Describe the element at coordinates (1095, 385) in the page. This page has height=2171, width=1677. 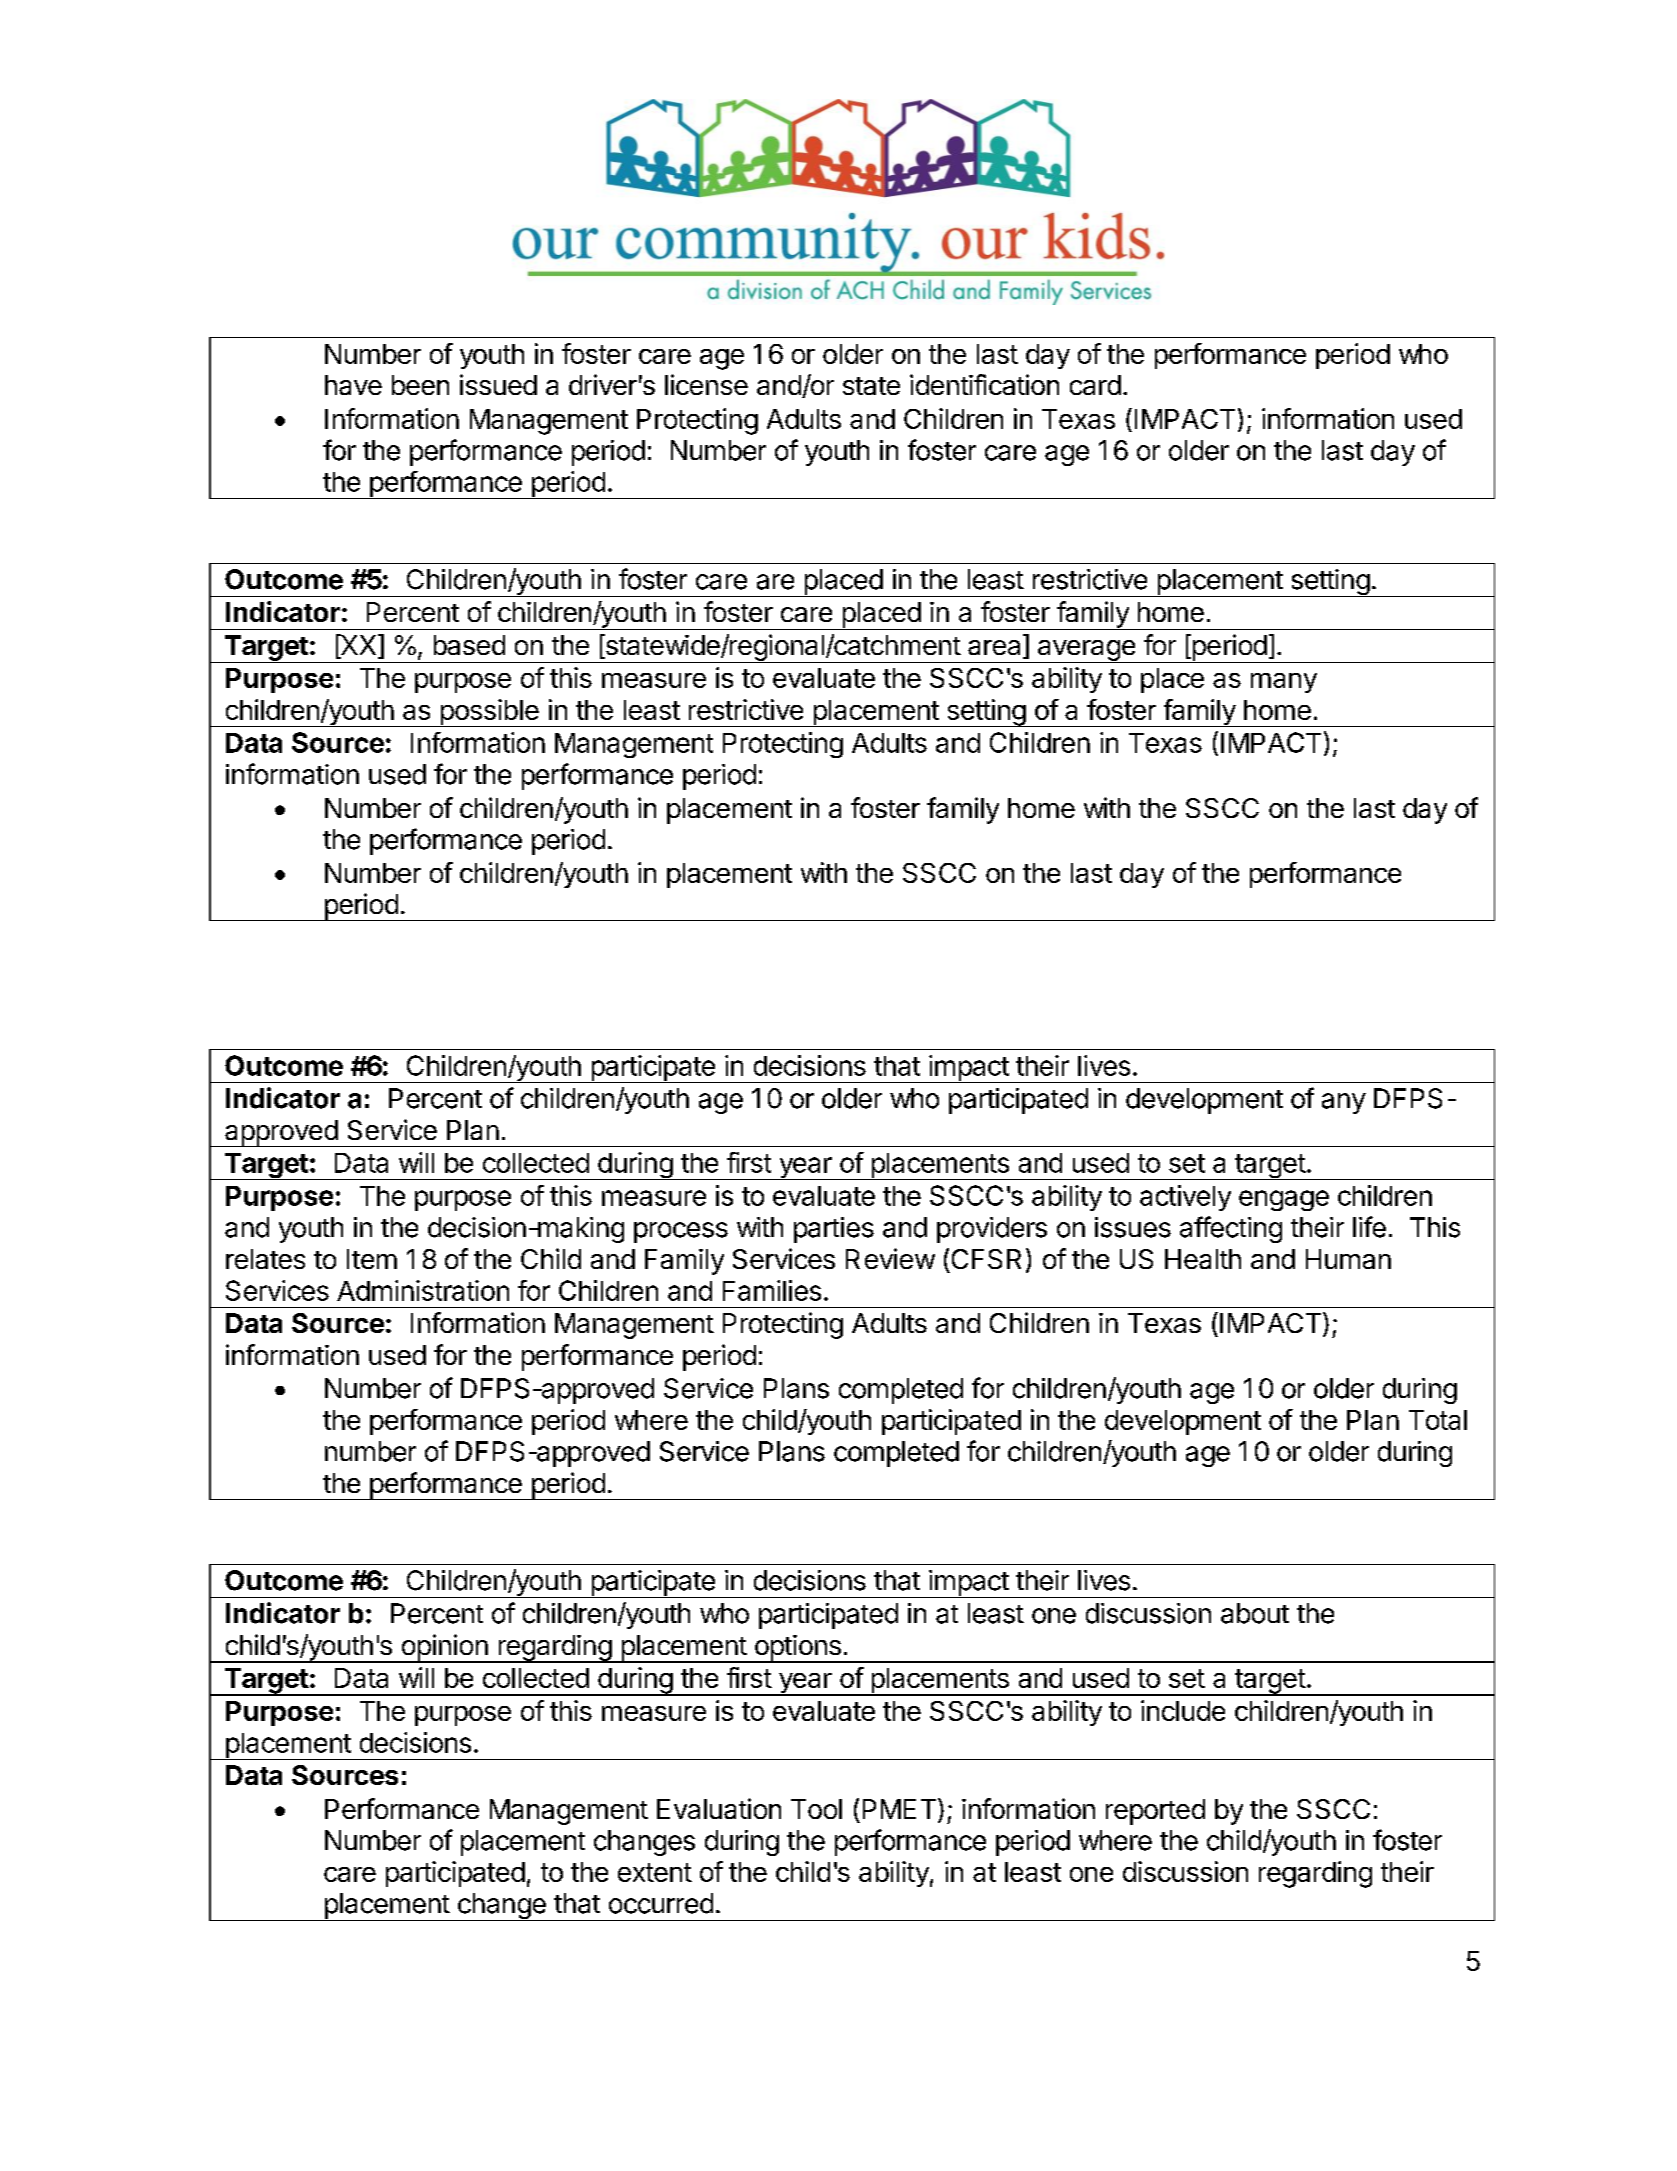
I see `card` at that location.
